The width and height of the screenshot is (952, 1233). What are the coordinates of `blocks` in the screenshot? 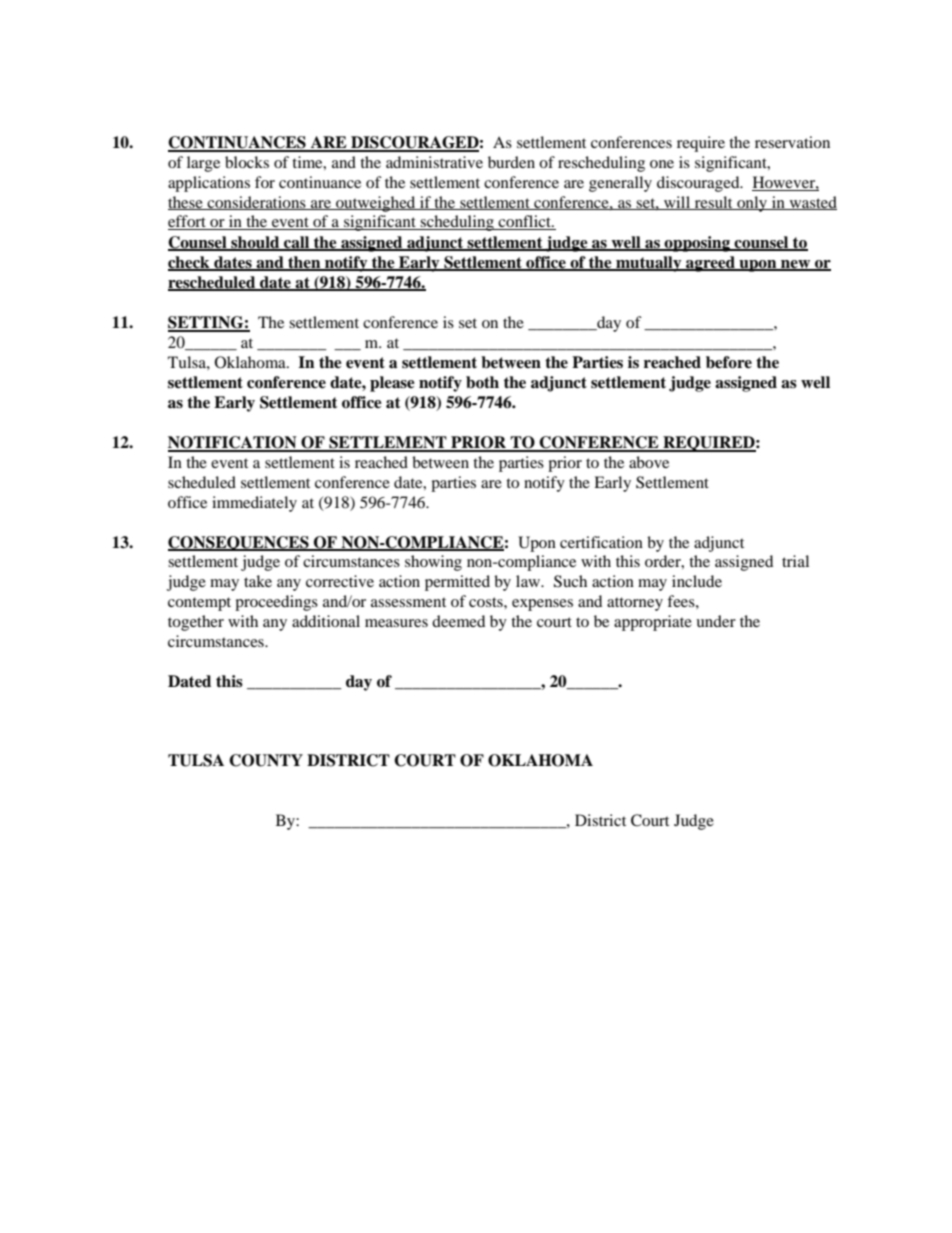 It's located at (247, 162).
